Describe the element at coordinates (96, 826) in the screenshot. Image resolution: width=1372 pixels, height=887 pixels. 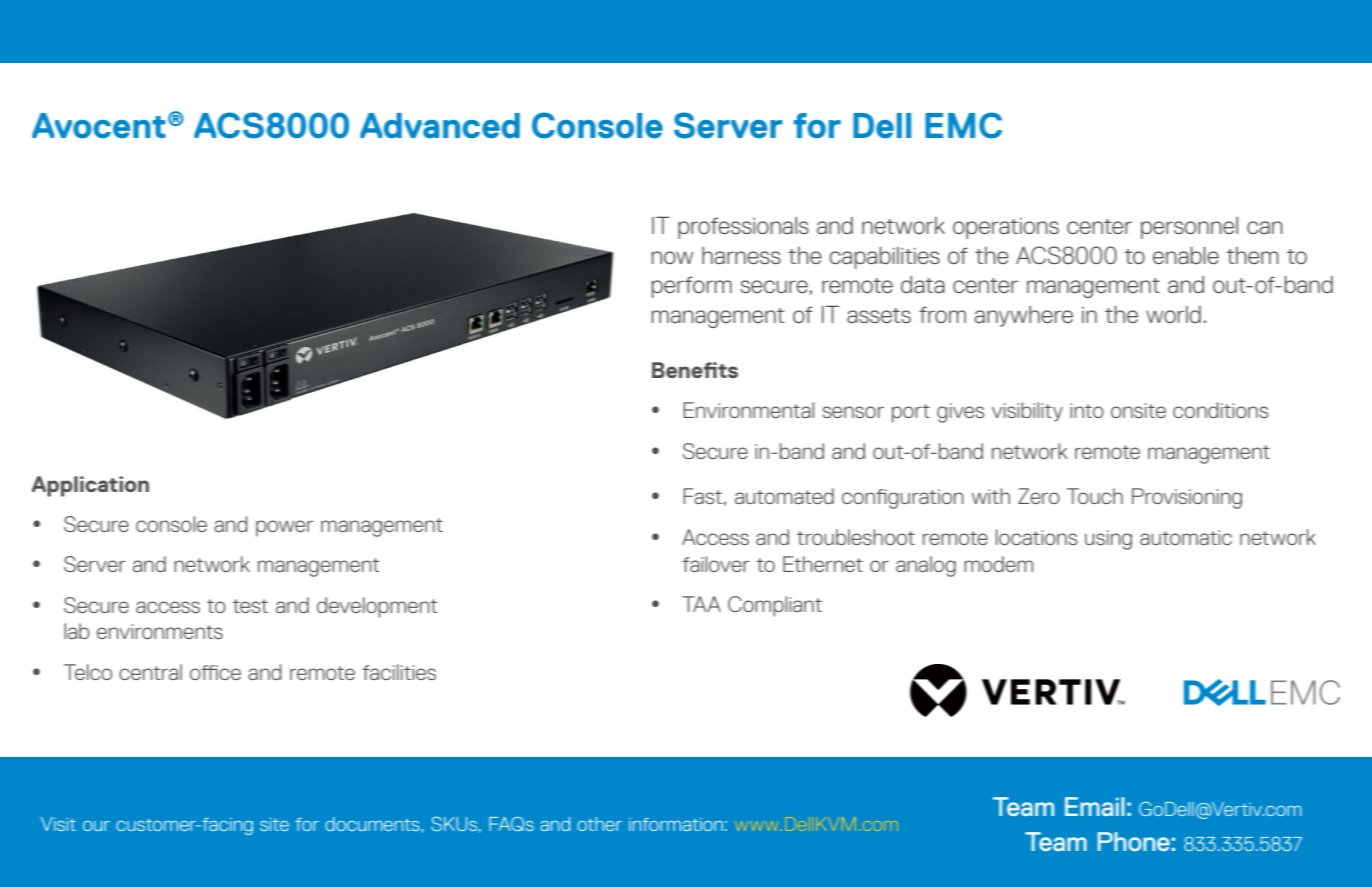
I see `our` at that location.
